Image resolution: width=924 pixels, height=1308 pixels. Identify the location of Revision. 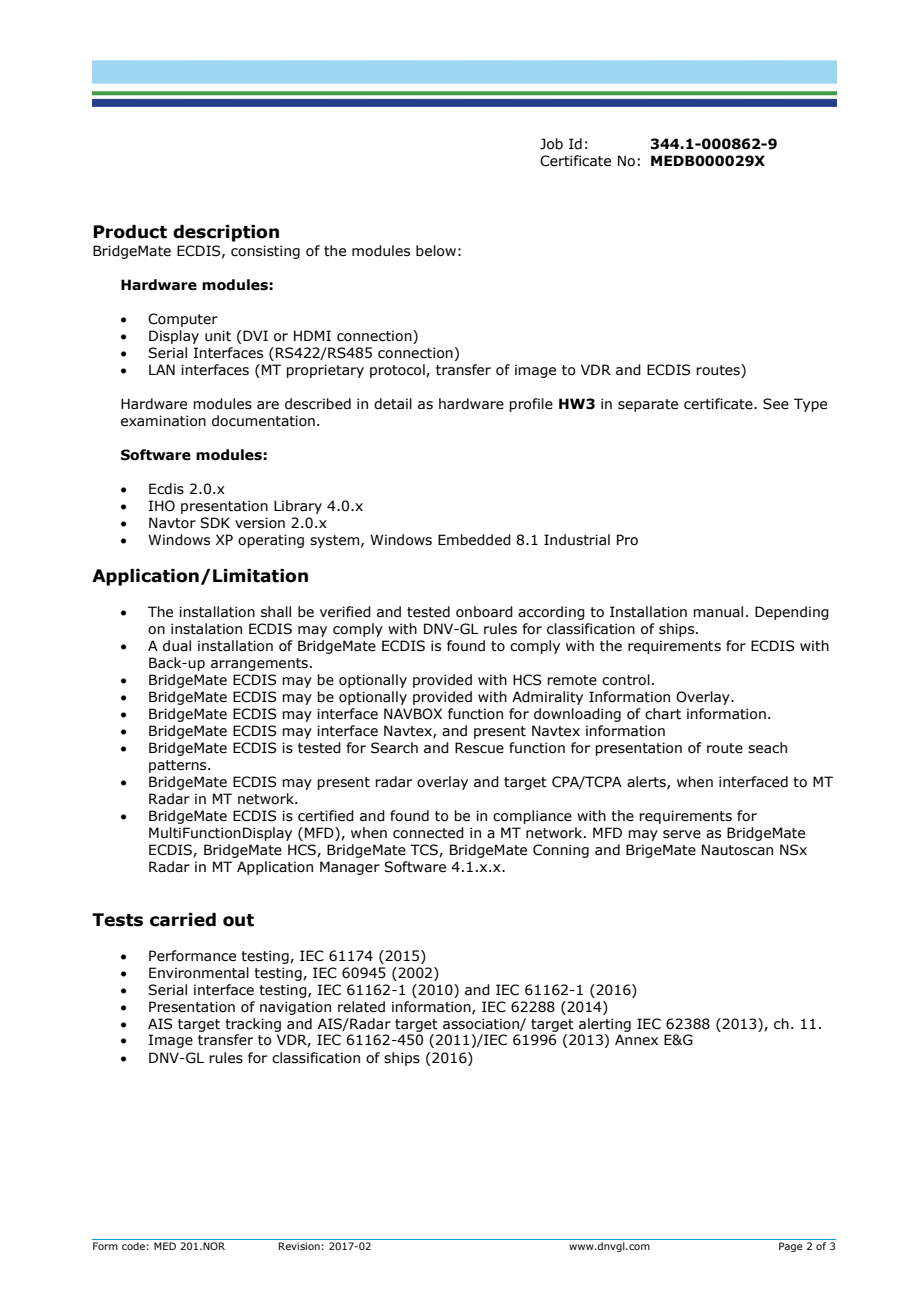
(299, 1246).
